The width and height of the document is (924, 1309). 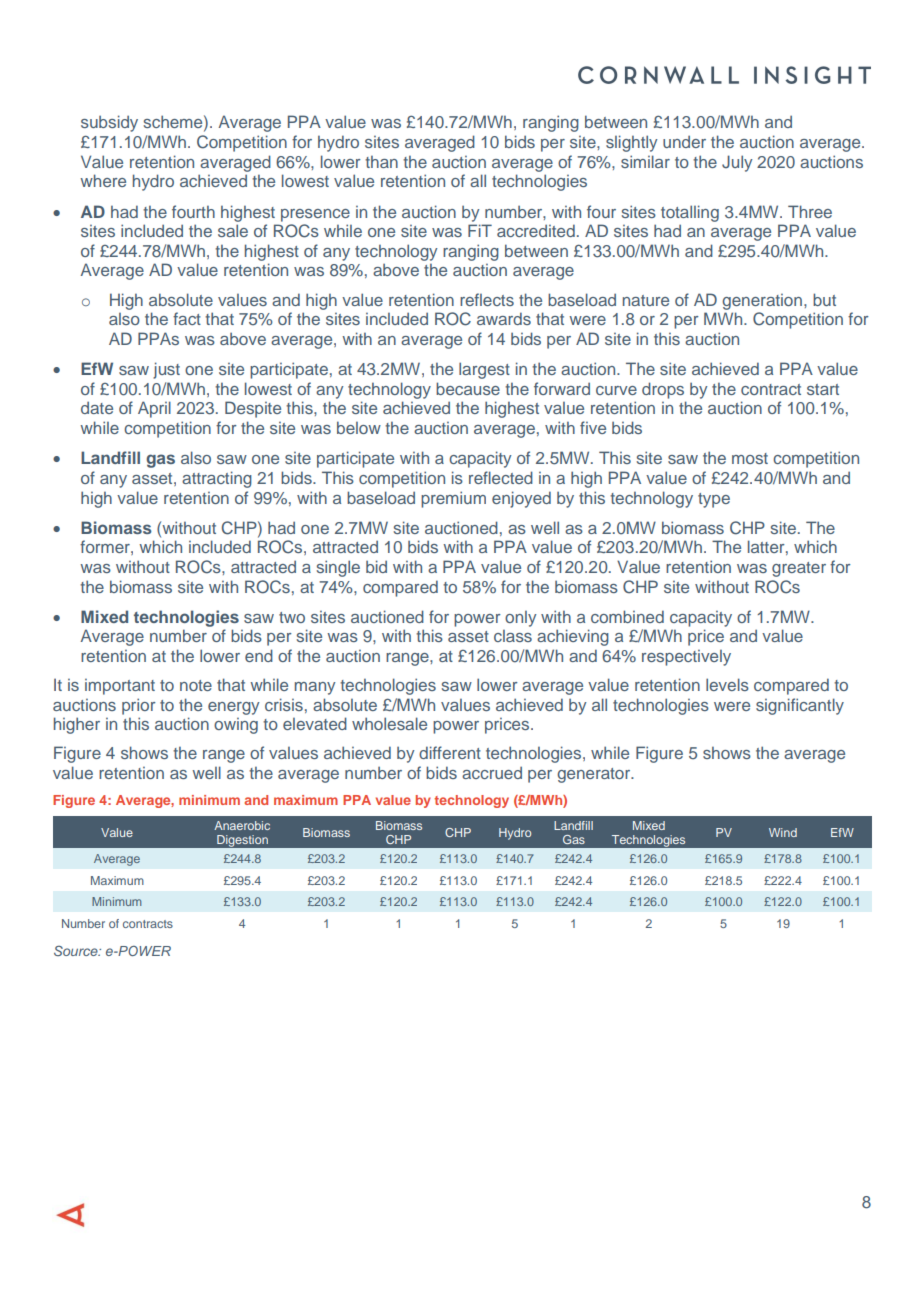 What do you see at coordinates (187, 318) in the document?
I see `fact` at bounding box center [187, 318].
